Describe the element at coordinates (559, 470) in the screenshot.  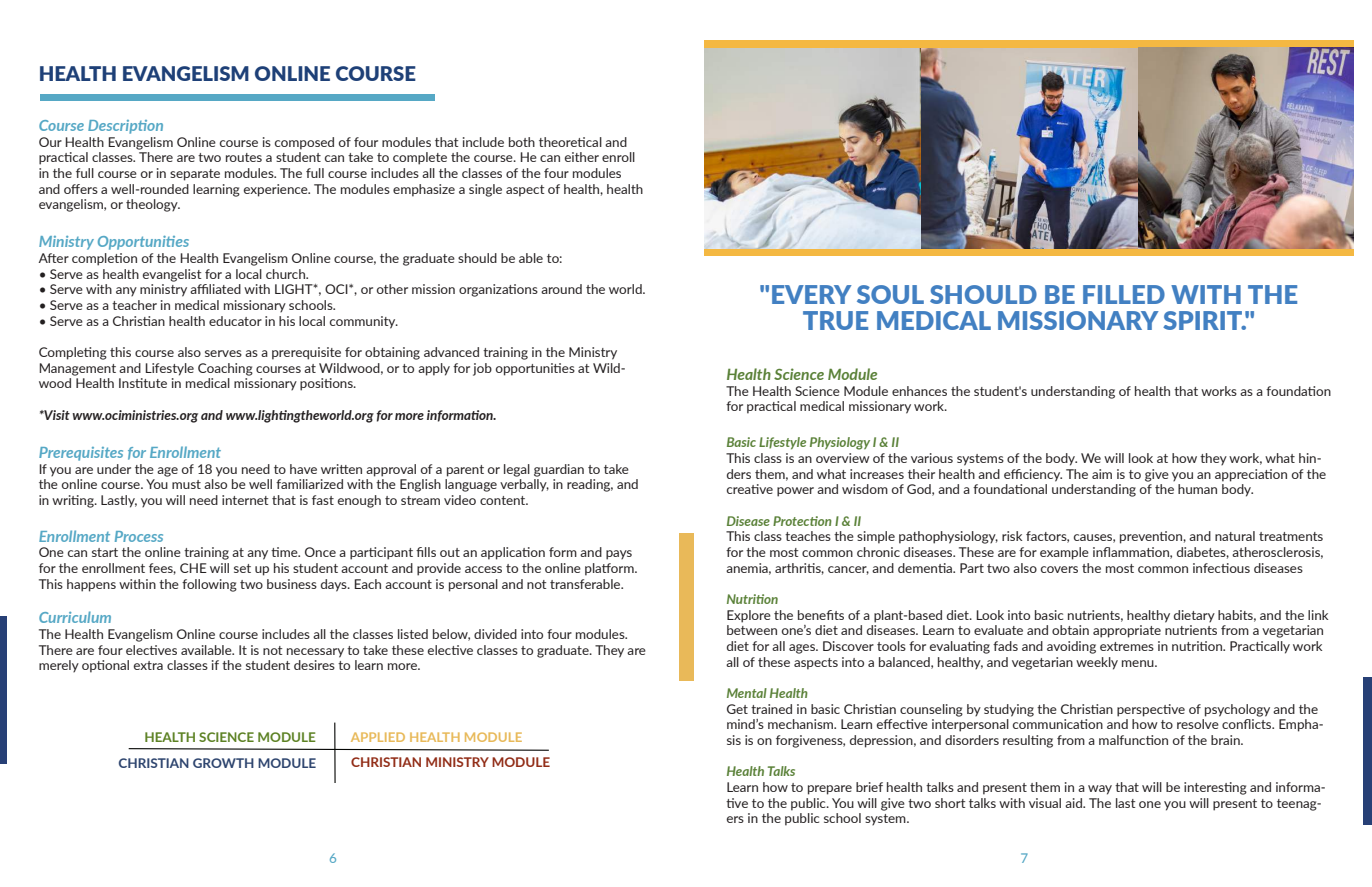
I see `guardian` at that location.
